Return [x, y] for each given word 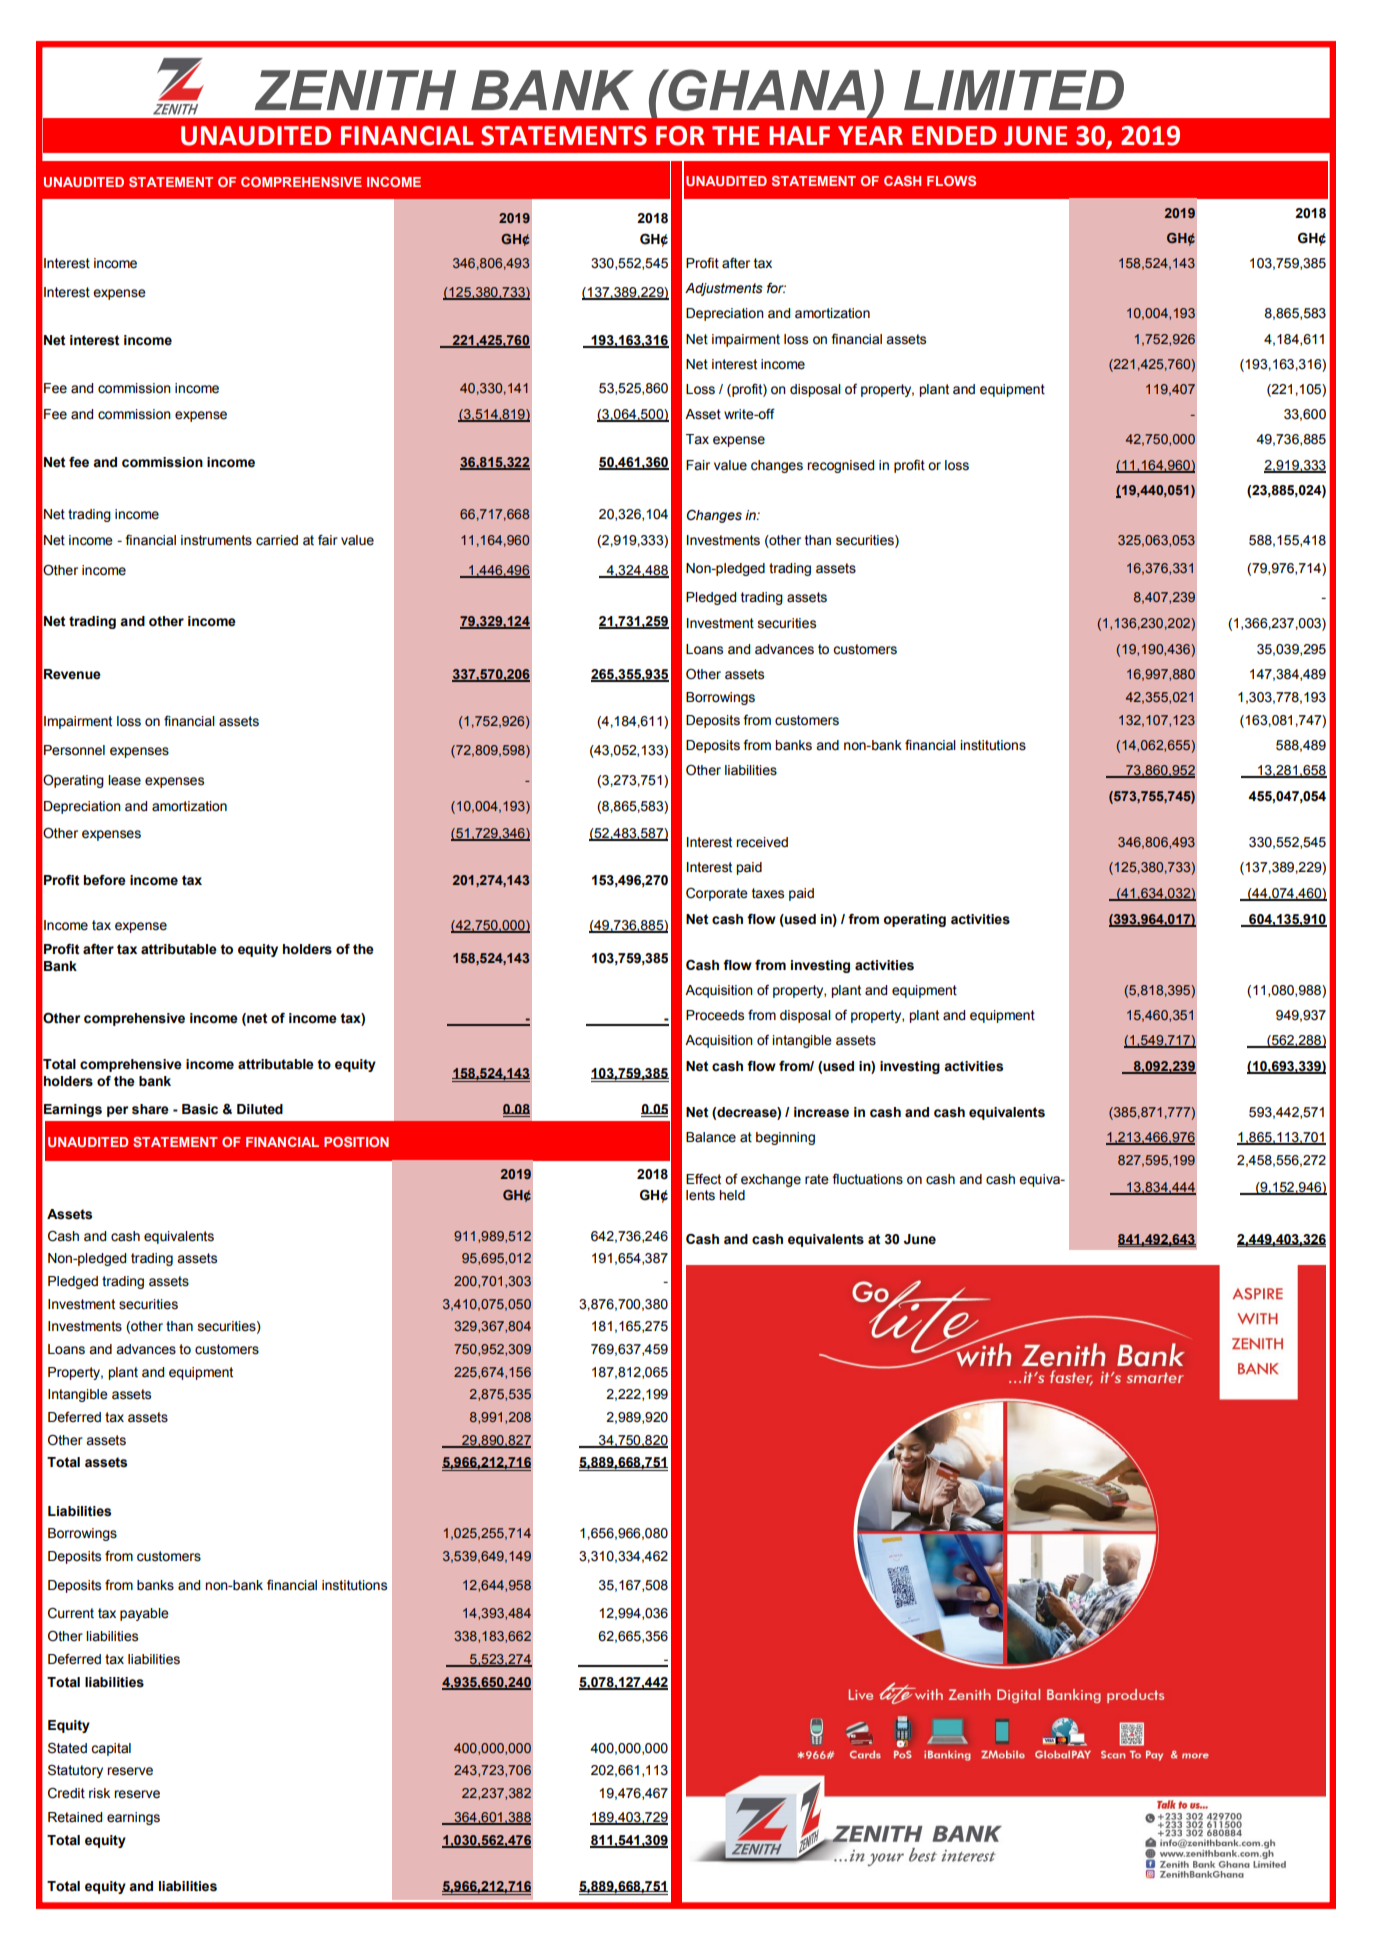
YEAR [870, 135]
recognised [840, 466]
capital [111, 1749]
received [762, 842]
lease [124, 780]
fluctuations [867, 1179]
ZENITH [355, 90]
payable [144, 1614]
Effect [703, 1179]
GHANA [765, 90]
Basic [200, 1109]
